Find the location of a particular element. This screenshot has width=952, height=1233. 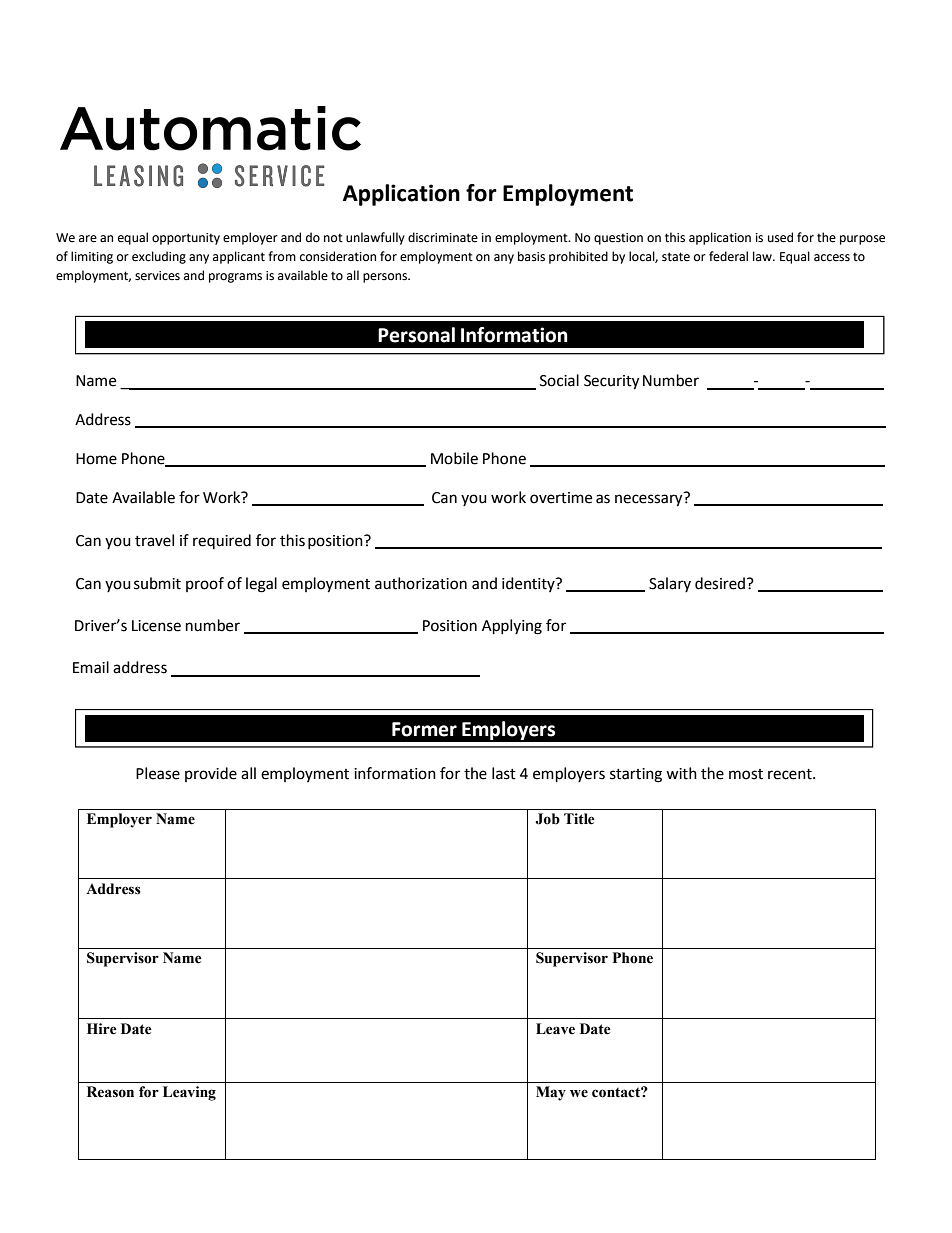

excluding is located at coordinates (159, 257).
